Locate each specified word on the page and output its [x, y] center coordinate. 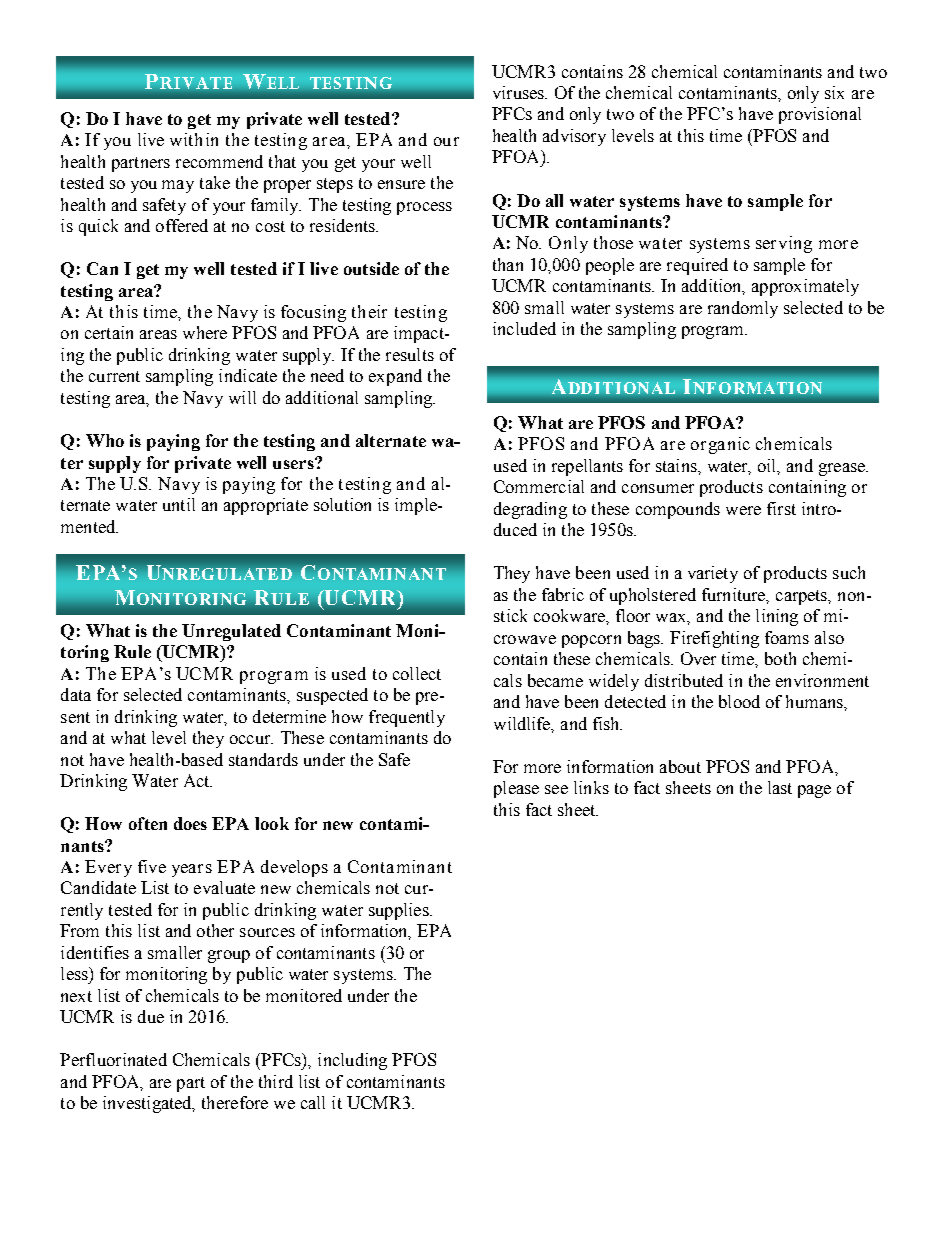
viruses [520, 92]
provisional [820, 115]
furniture [735, 595]
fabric [563, 594]
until [179, 504]
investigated [148, 1104]
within [194, 139]
